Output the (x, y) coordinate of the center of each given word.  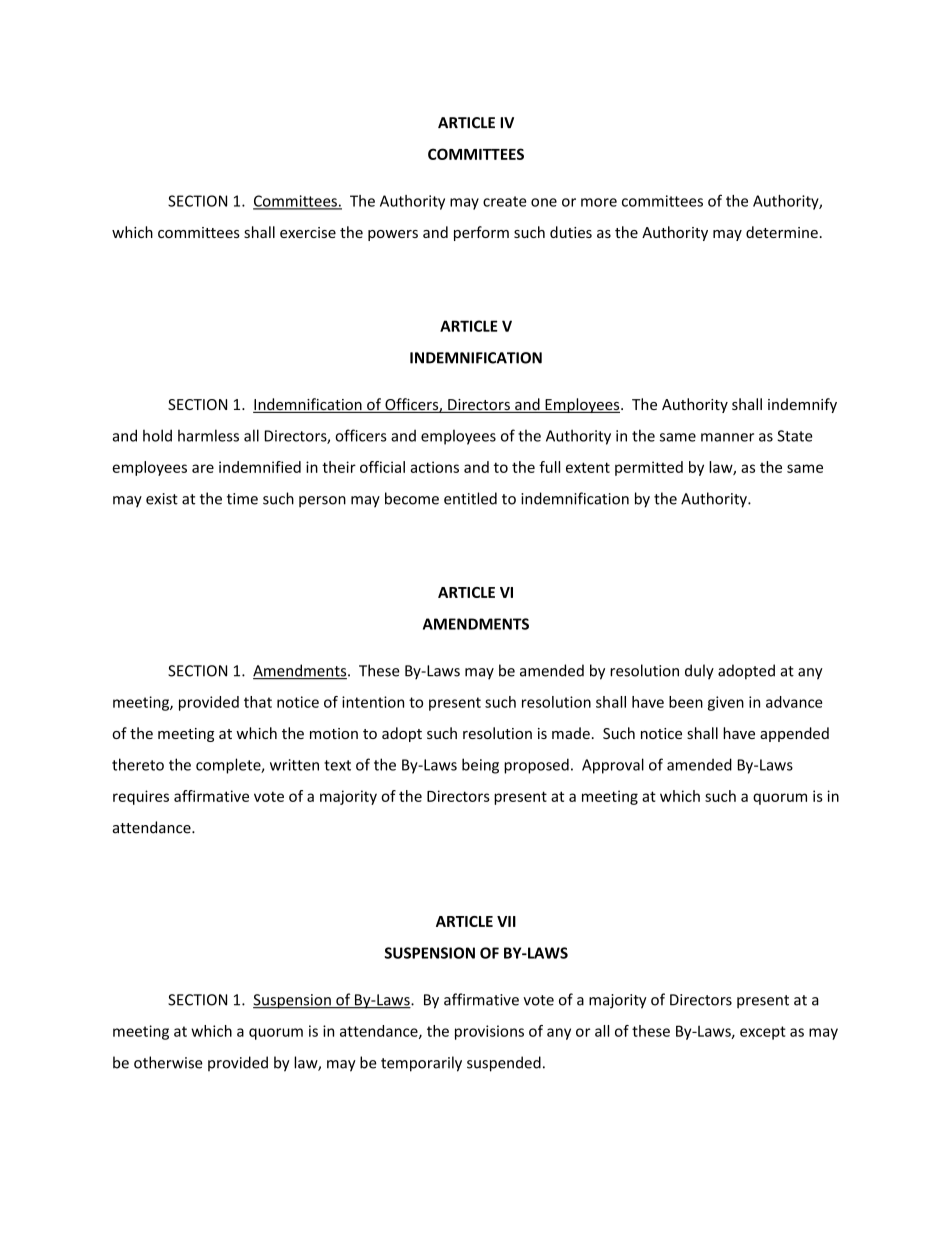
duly (699, 672)
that (258, 702)
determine (782, 232)
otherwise (168, 1062)
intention (373, 702)
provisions (489, 1032)
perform (481, 233)
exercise (308, 232)
